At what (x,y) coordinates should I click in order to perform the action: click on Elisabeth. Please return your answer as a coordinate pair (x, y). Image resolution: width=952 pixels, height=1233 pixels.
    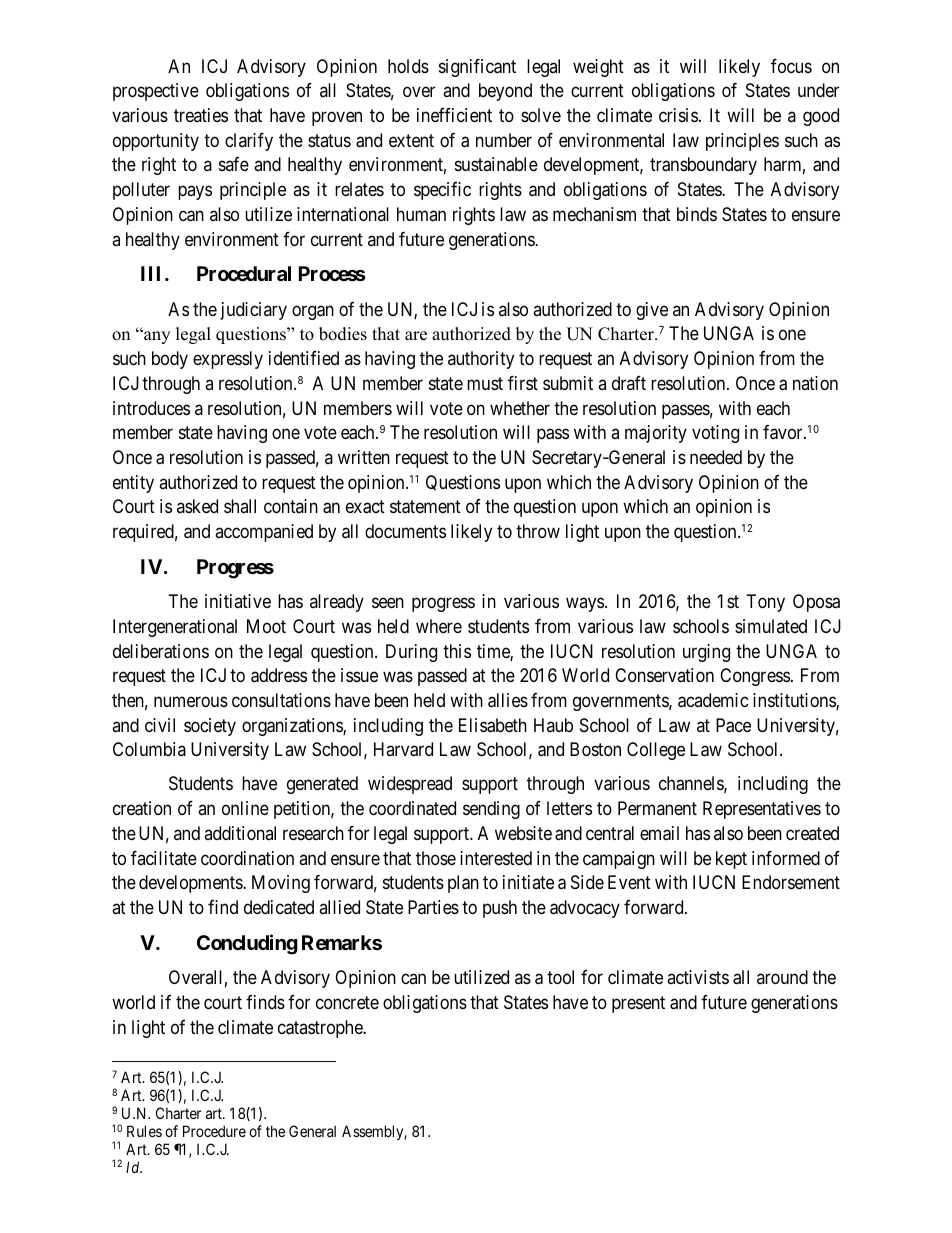
    Looking at the image, I should click on (493, 725).
